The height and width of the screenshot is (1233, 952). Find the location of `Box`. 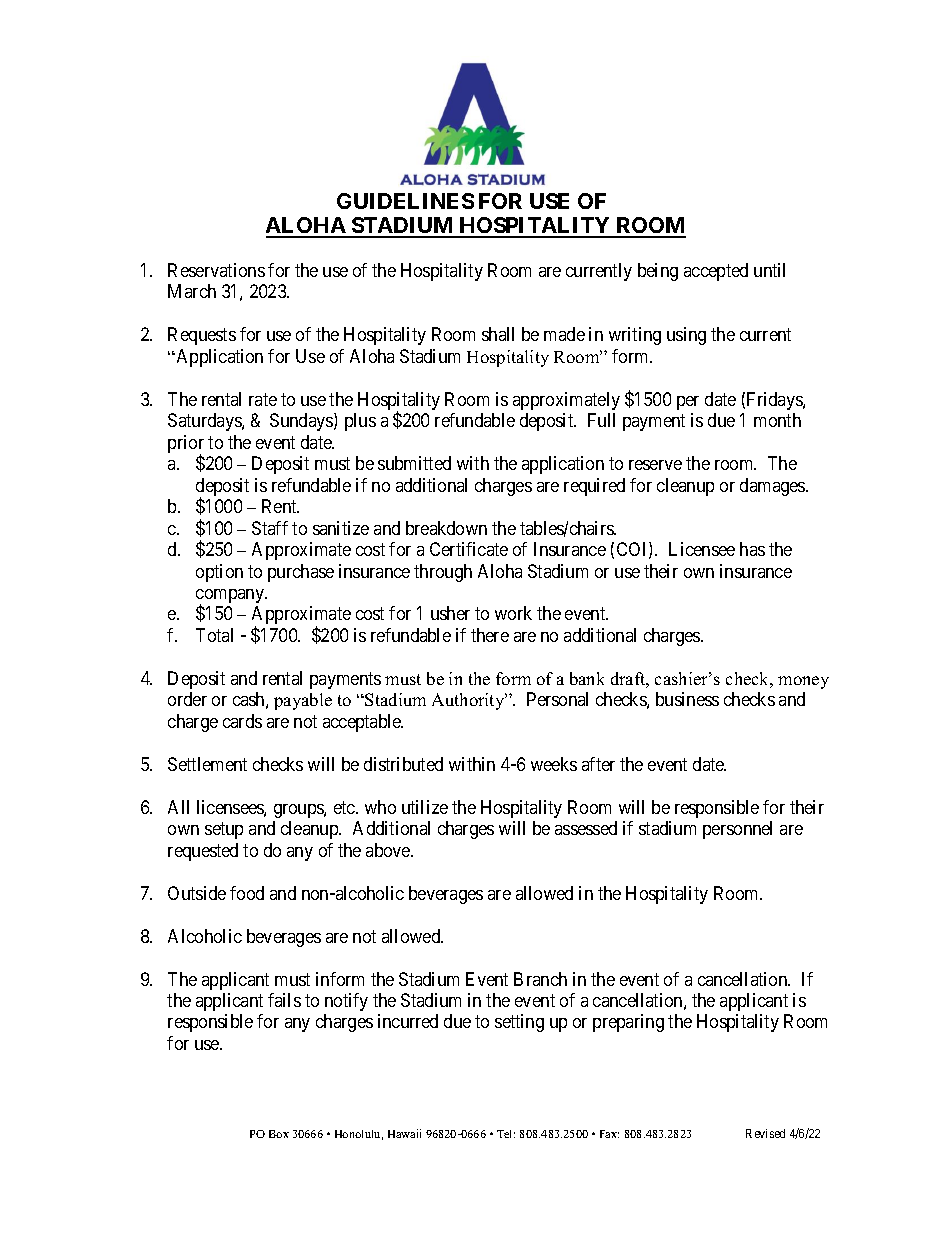

Box is located at coordinates (279, 1134).
